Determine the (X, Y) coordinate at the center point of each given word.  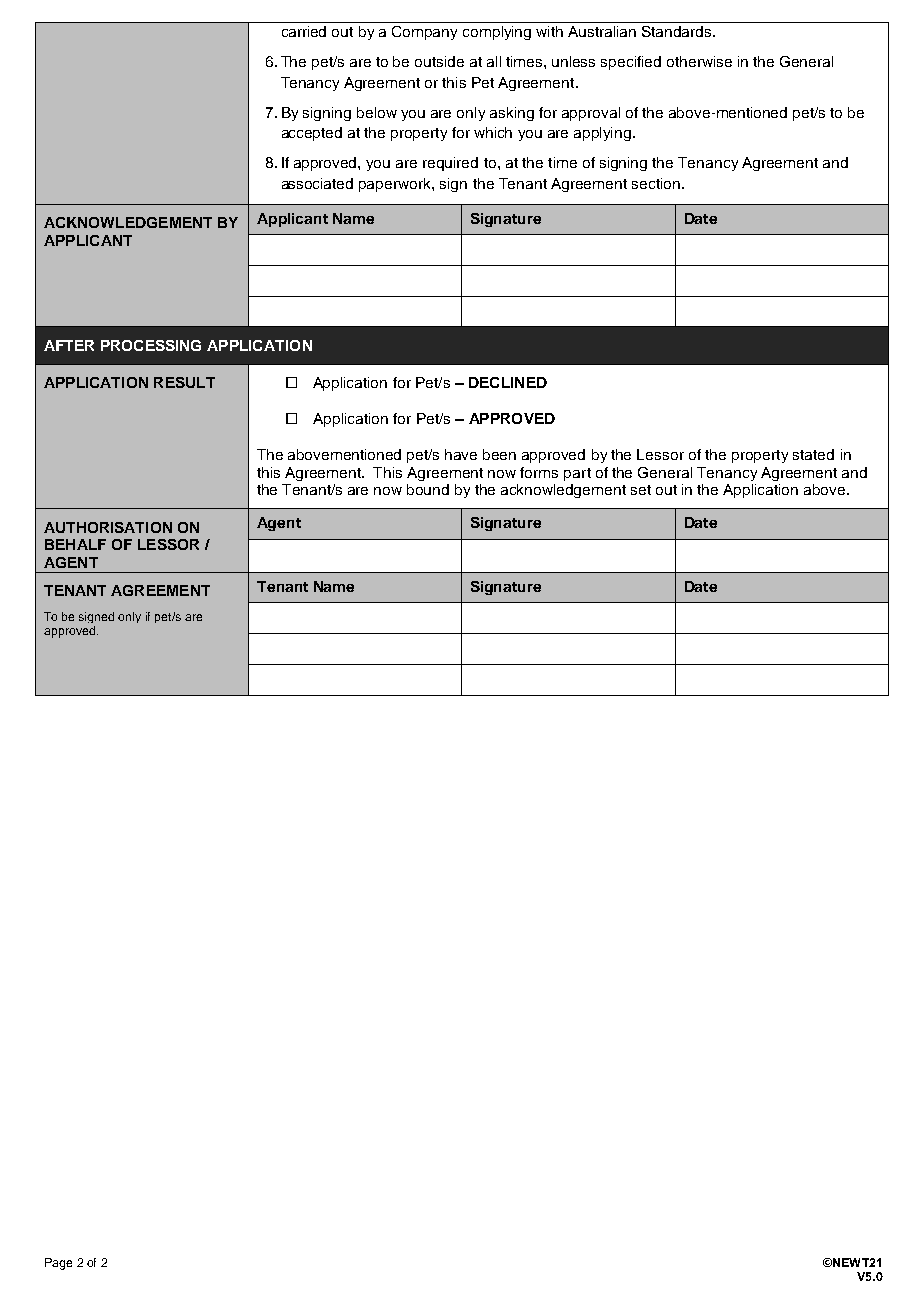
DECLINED (508, 382)
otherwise (699, 61)
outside (439, 61)
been (499, 454)
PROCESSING (151, 345)
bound (428, 489)
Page (58, 1264)
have (461, 454)
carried (304, 31)
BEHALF (75, 544)
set (641, 490)
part (577, 474)
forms (539, 472)
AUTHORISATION (108, 527)
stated (813, 454)
